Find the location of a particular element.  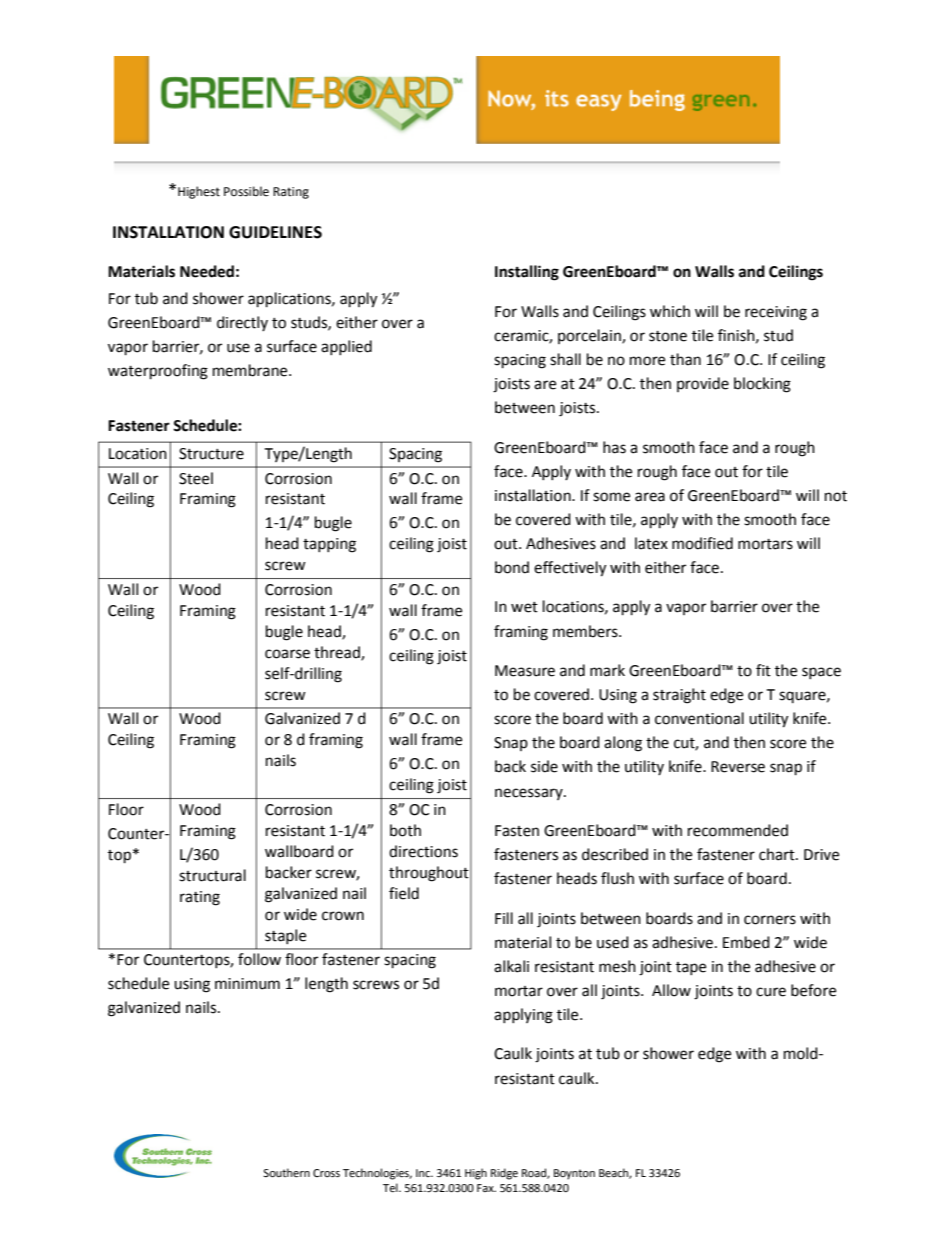

Southern is located at coordinates (286, 1173).
